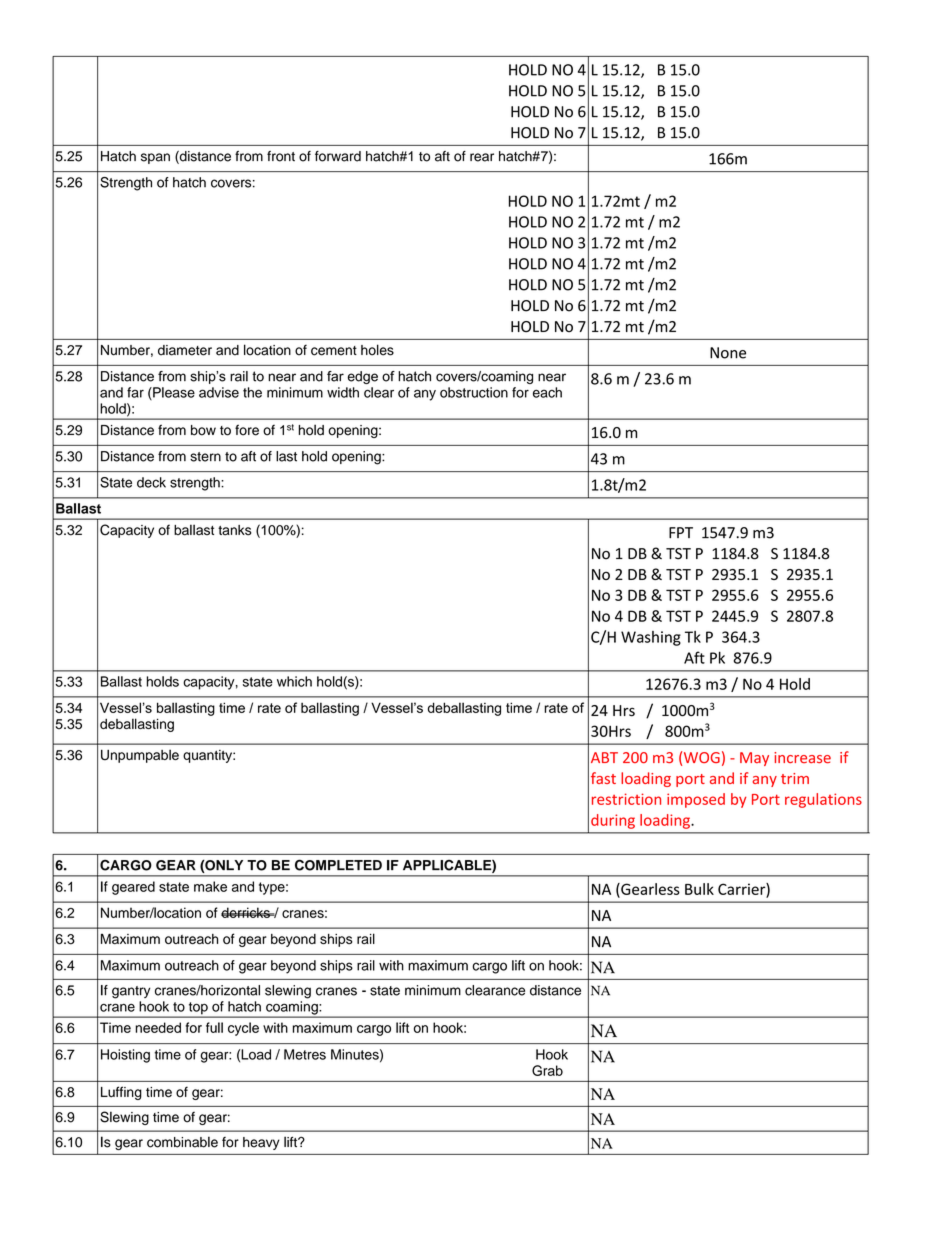 The height and width of the document is (1233, 952). What do you see at coordinates (261, 1143) in the document?
I see `heavy` at bounding box center [261, 1143].
